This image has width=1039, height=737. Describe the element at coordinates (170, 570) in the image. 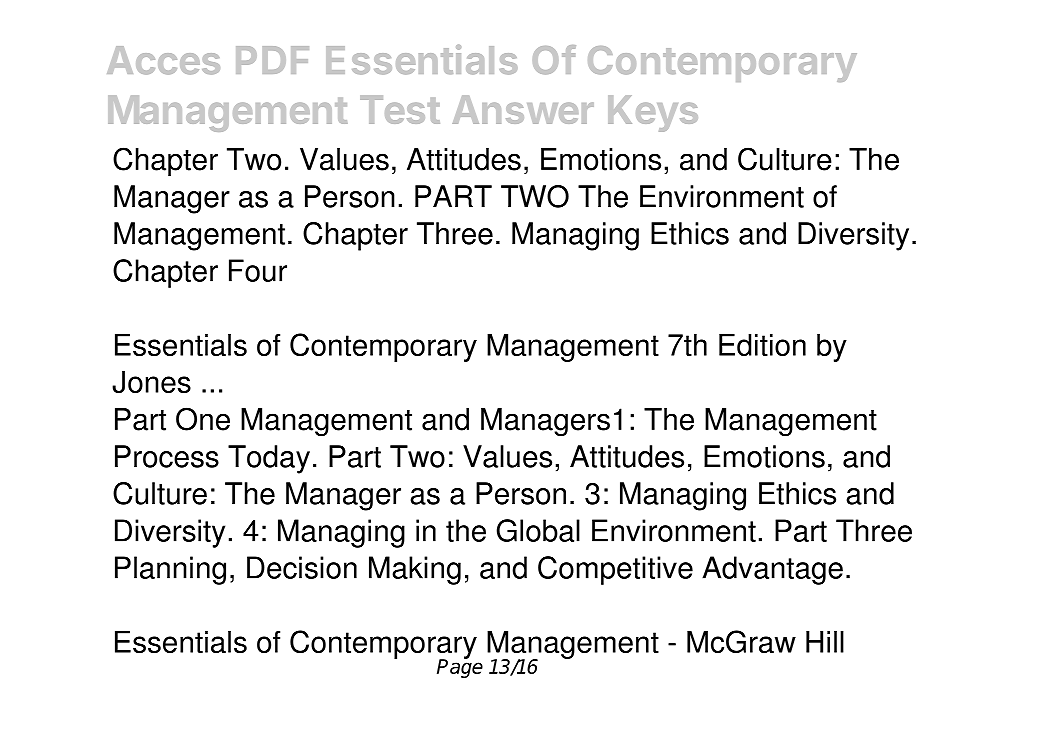

I see `Planning` at that location.
